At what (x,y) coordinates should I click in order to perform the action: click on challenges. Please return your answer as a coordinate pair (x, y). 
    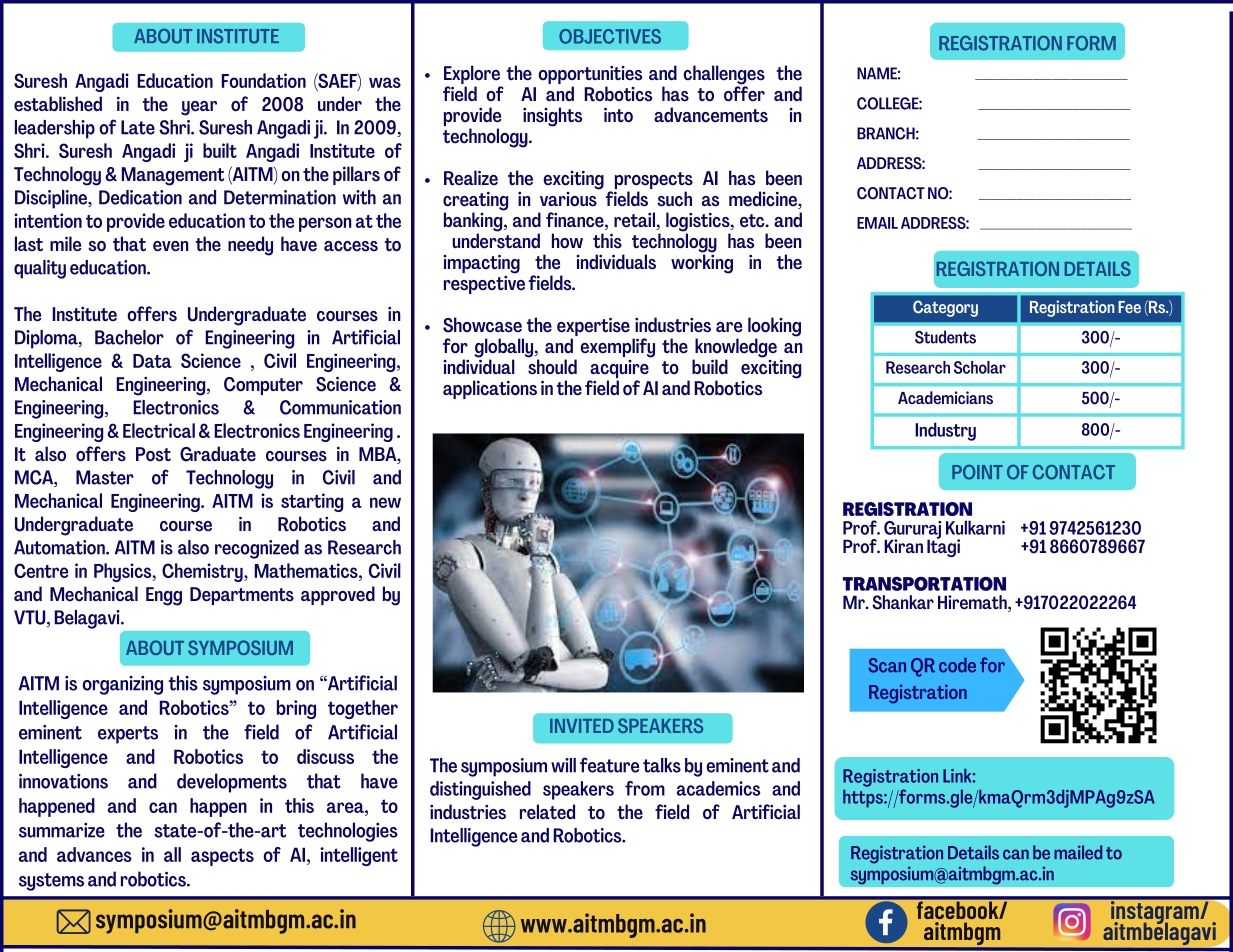
    Looking at the image, I should click on (724, 76).
